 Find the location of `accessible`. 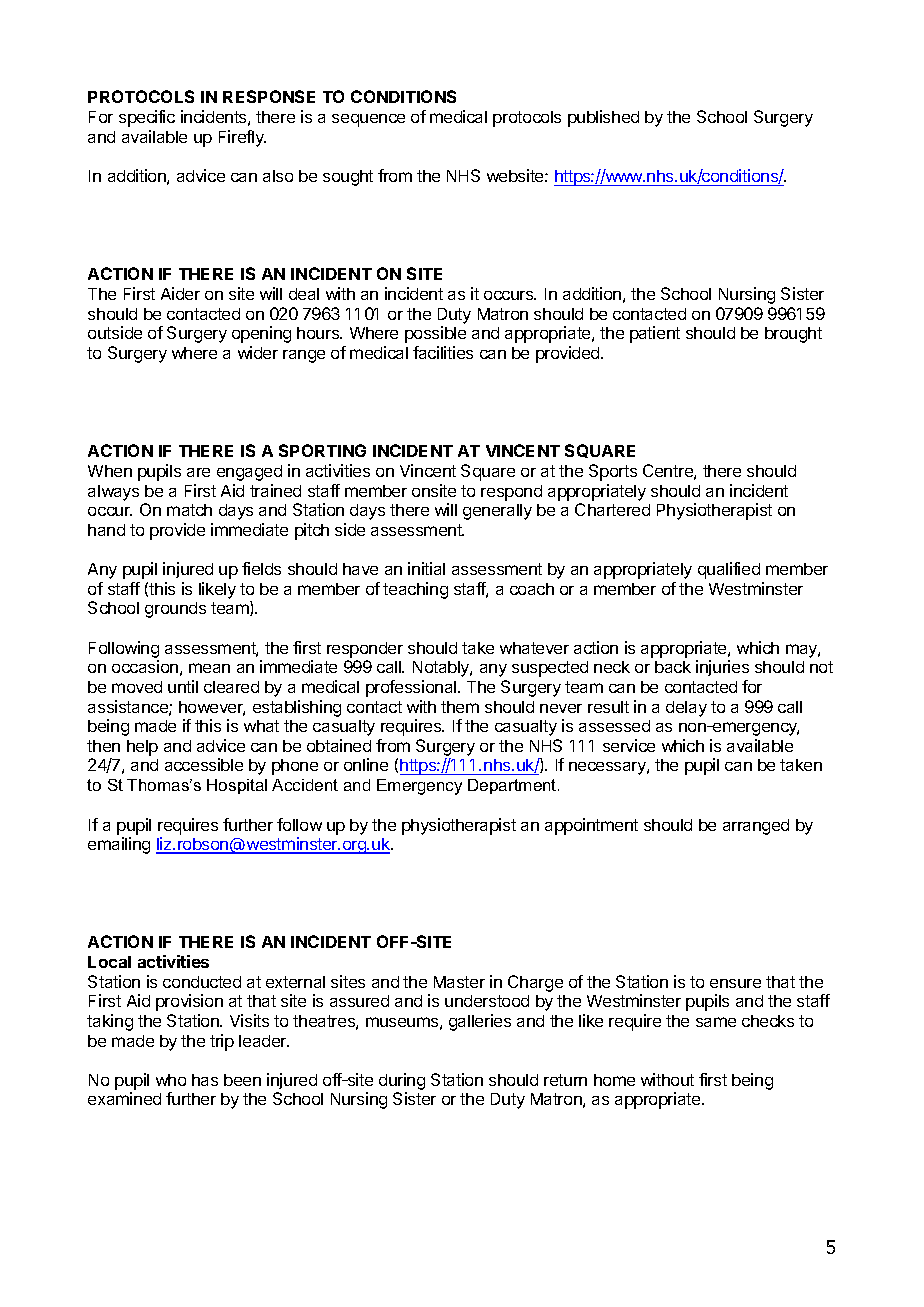

accessible is located at coordinates (204, 764).
